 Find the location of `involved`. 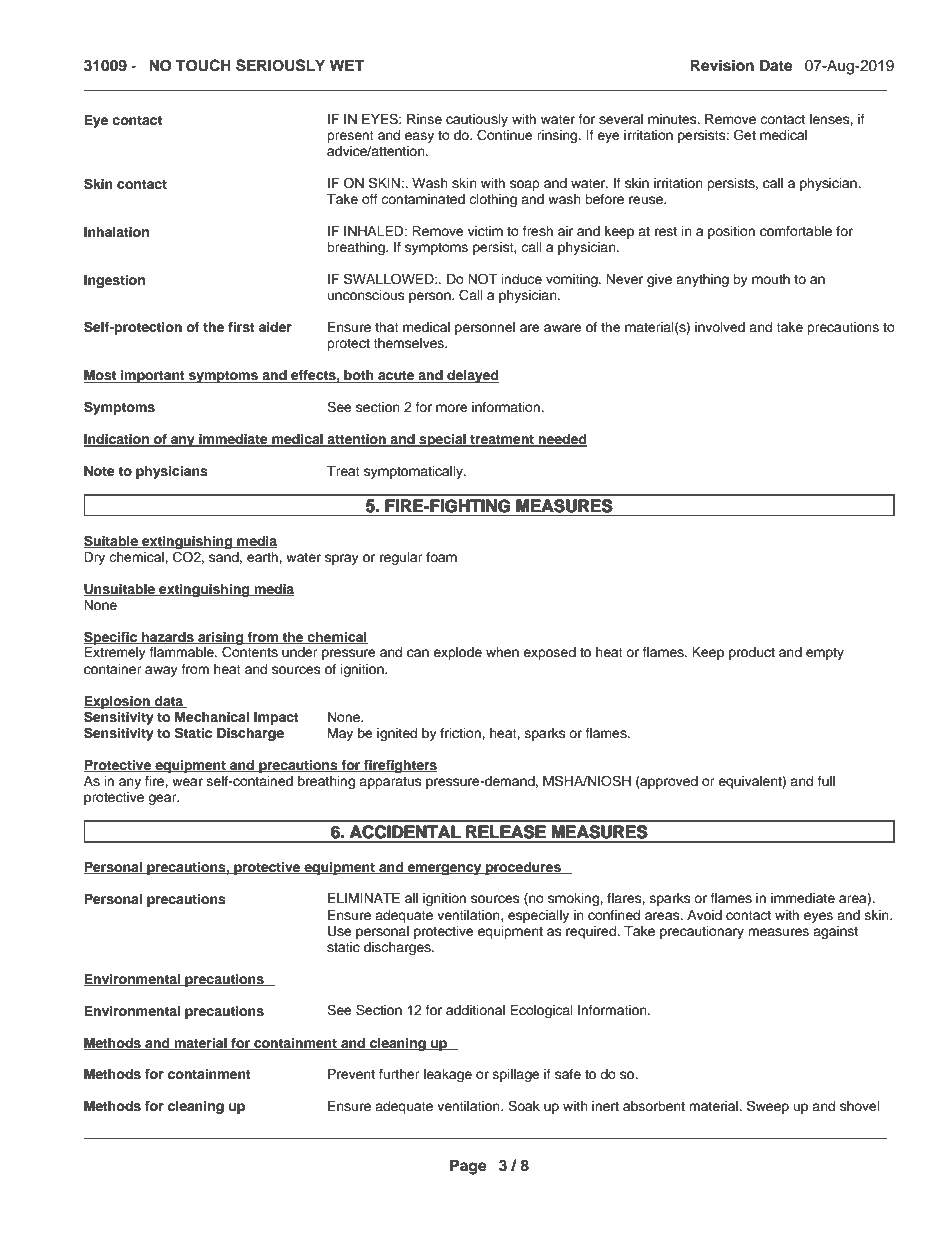

involved is located at coordinates (720, 327).
